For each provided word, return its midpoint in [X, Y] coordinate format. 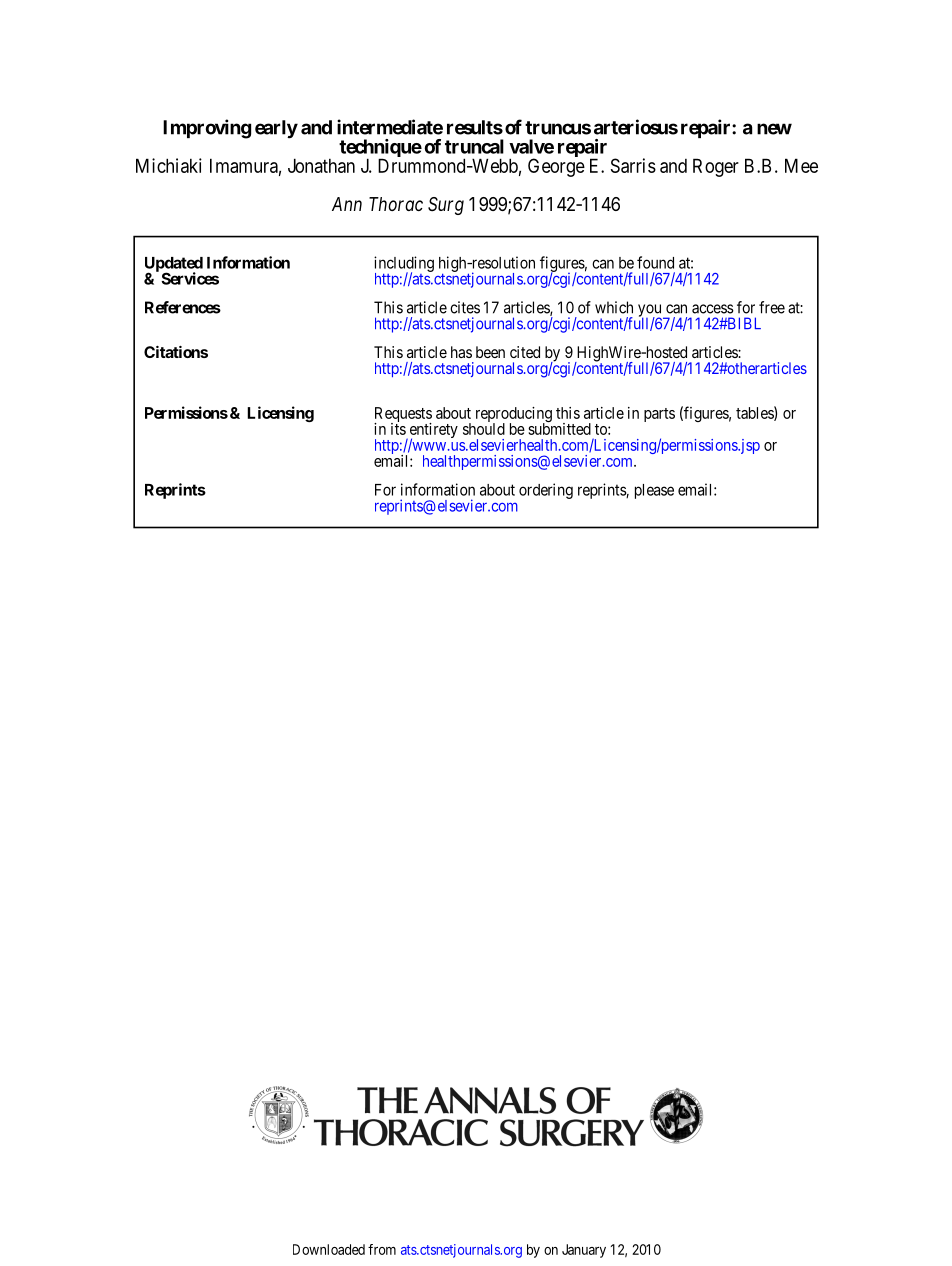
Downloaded [329, 1249]
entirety [432, 432]
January [584, 1251]
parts [659, 415]
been [490, 352]
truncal [474, 146]
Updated [174, 265]
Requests [403, 416]
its [398, 428]
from [382, 1249]
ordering [546, 491]
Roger [716, 167]
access [713, 309]
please [654, 491]
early [276, 129]
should [484, 428]
